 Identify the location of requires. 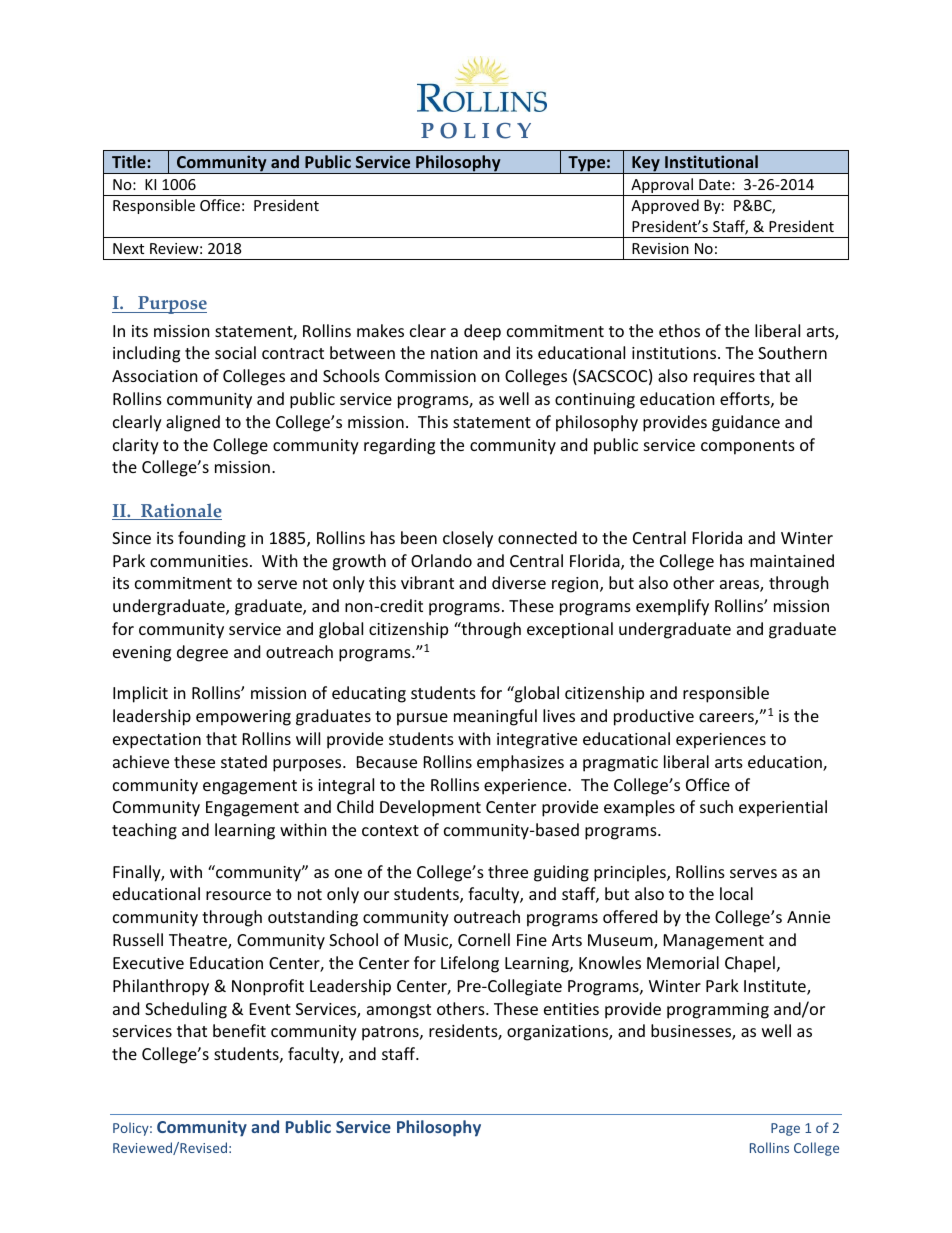
(724, 378).
